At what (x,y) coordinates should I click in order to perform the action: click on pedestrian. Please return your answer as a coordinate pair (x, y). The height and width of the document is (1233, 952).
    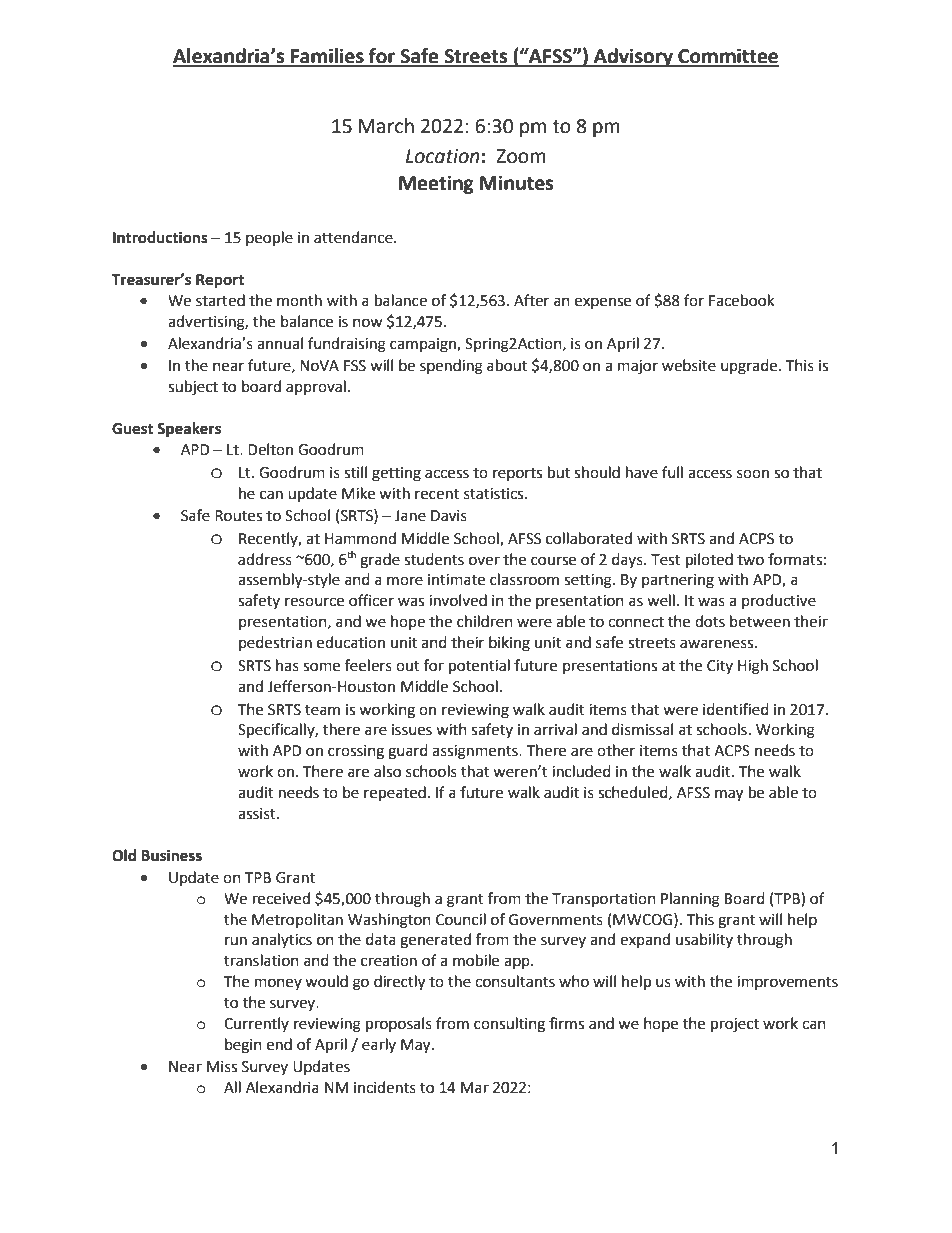
    Looking at the image, I should click on (275, 643).
